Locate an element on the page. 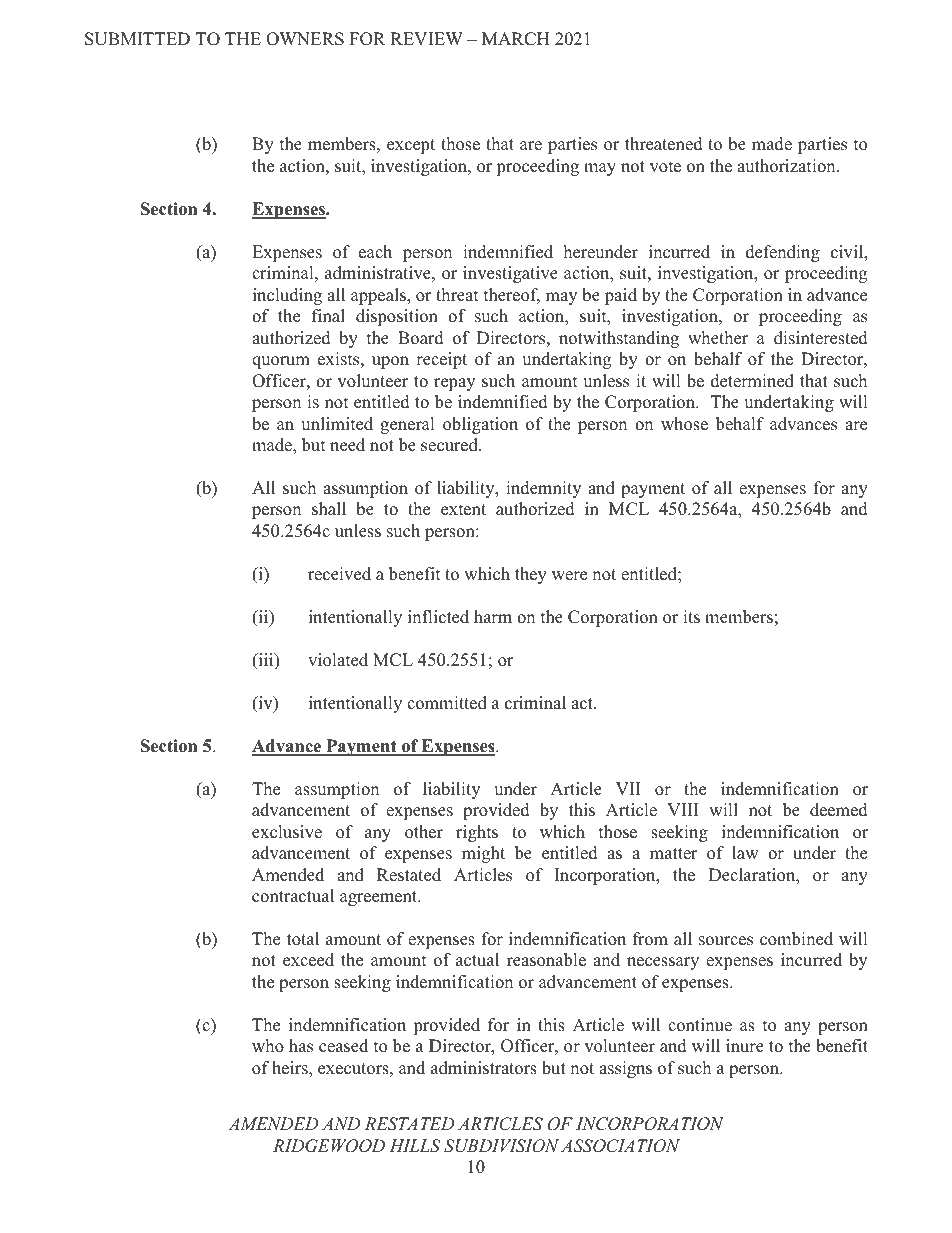 Image resolution: width=952 pixels, height=1233 pixels. MARCH is located at coordinates (516, 39).
